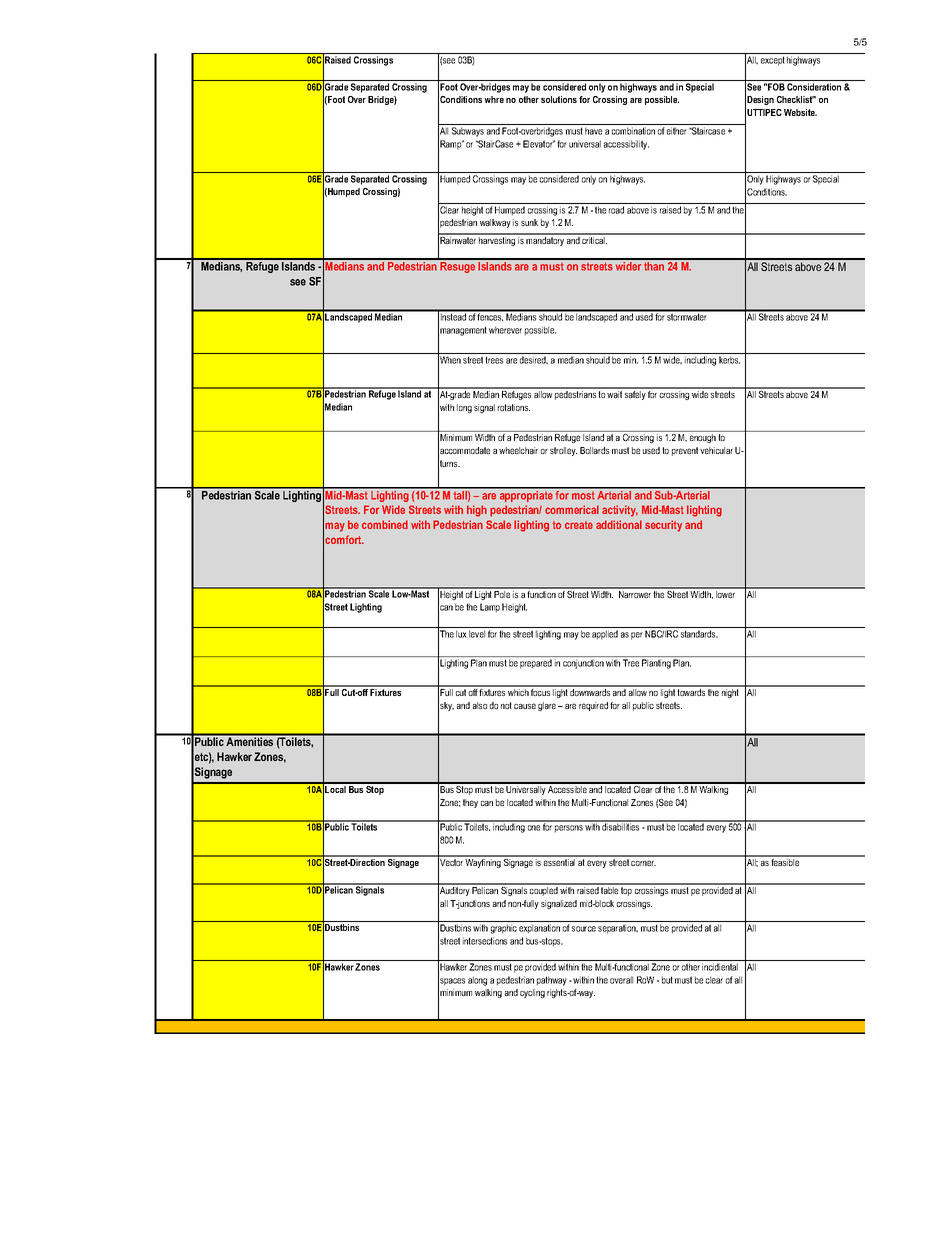 The image size is (952, 1233). Describe the element at coordinates (385, 524) in the image. I see `combined` at that location.
